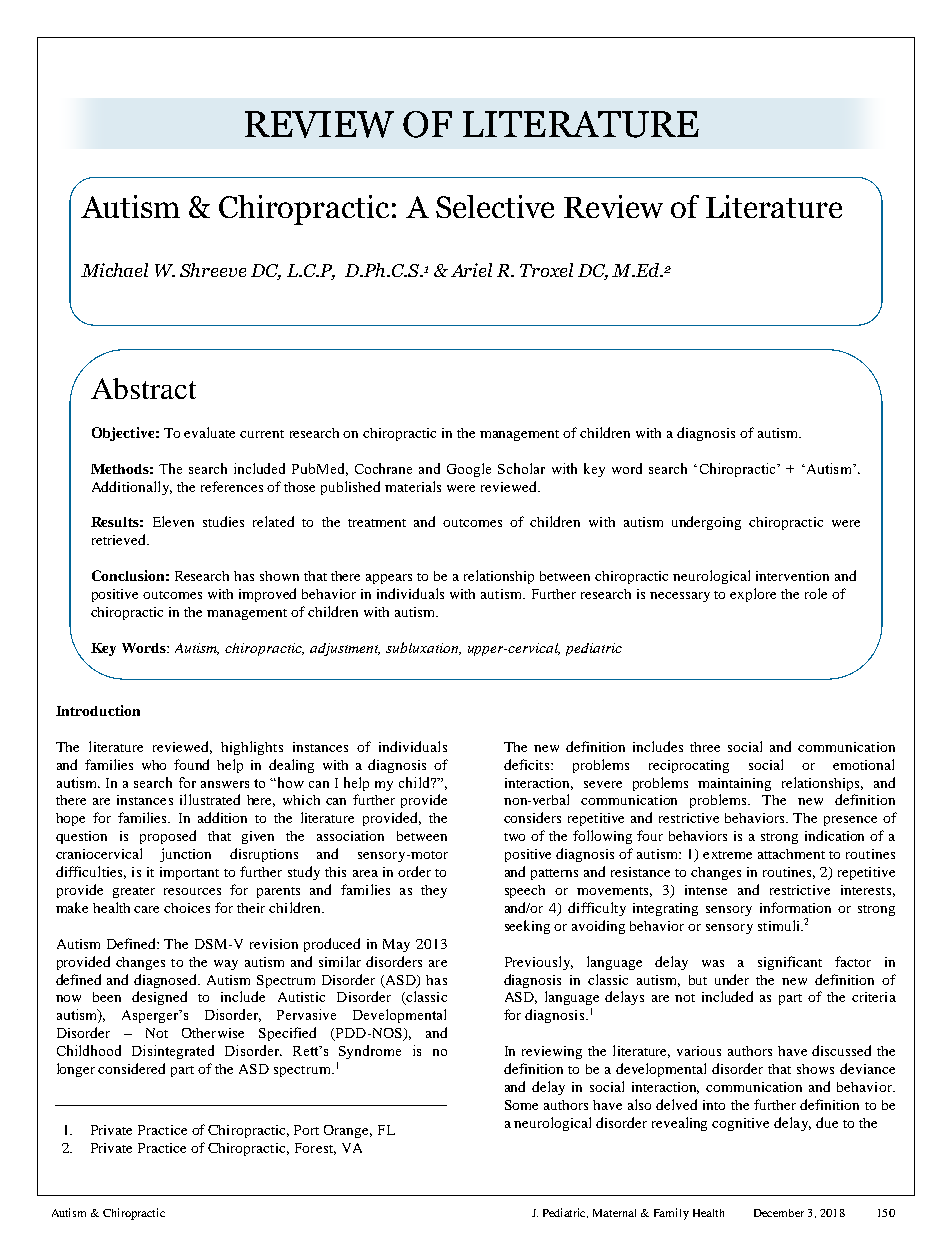  Describe the element at coordinates (389, 579) in the page. I see `appears` at that location.
